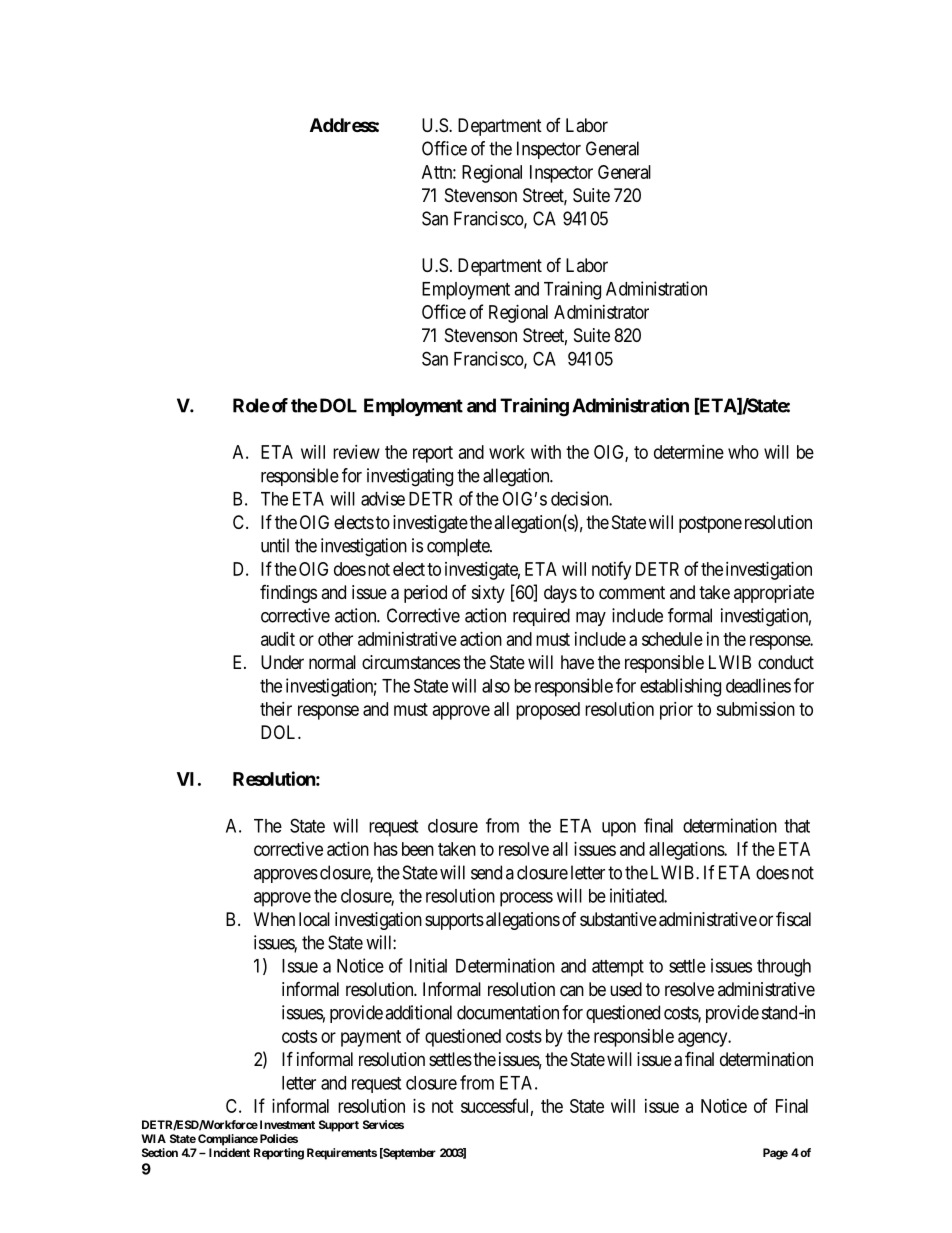  I want to click on Compliance, so click(228, 1140).
